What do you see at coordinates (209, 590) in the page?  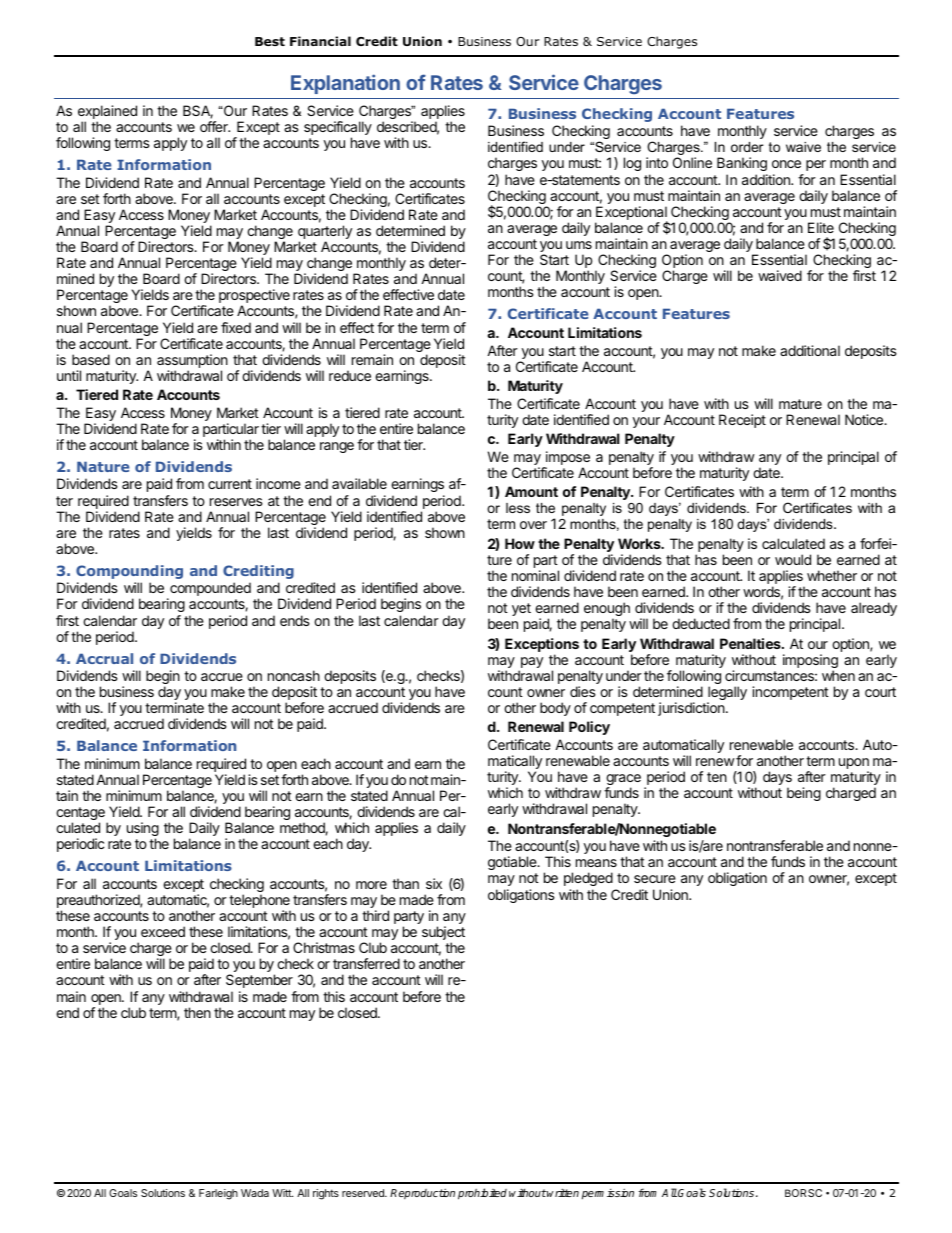 I see `compounded` at bounding box center [209, 590].
